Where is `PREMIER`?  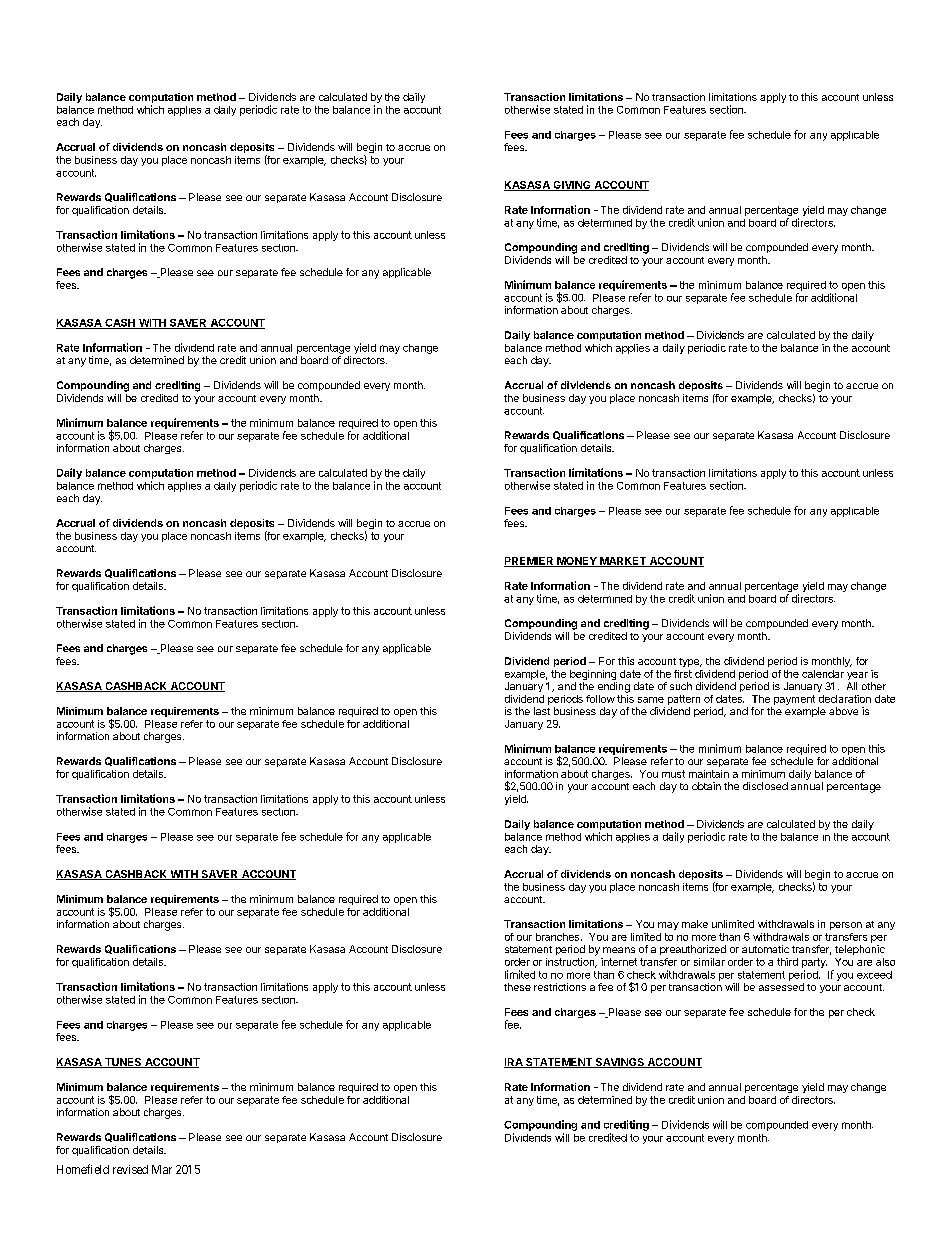 PREMIER is located at coordinates (530, 562).
